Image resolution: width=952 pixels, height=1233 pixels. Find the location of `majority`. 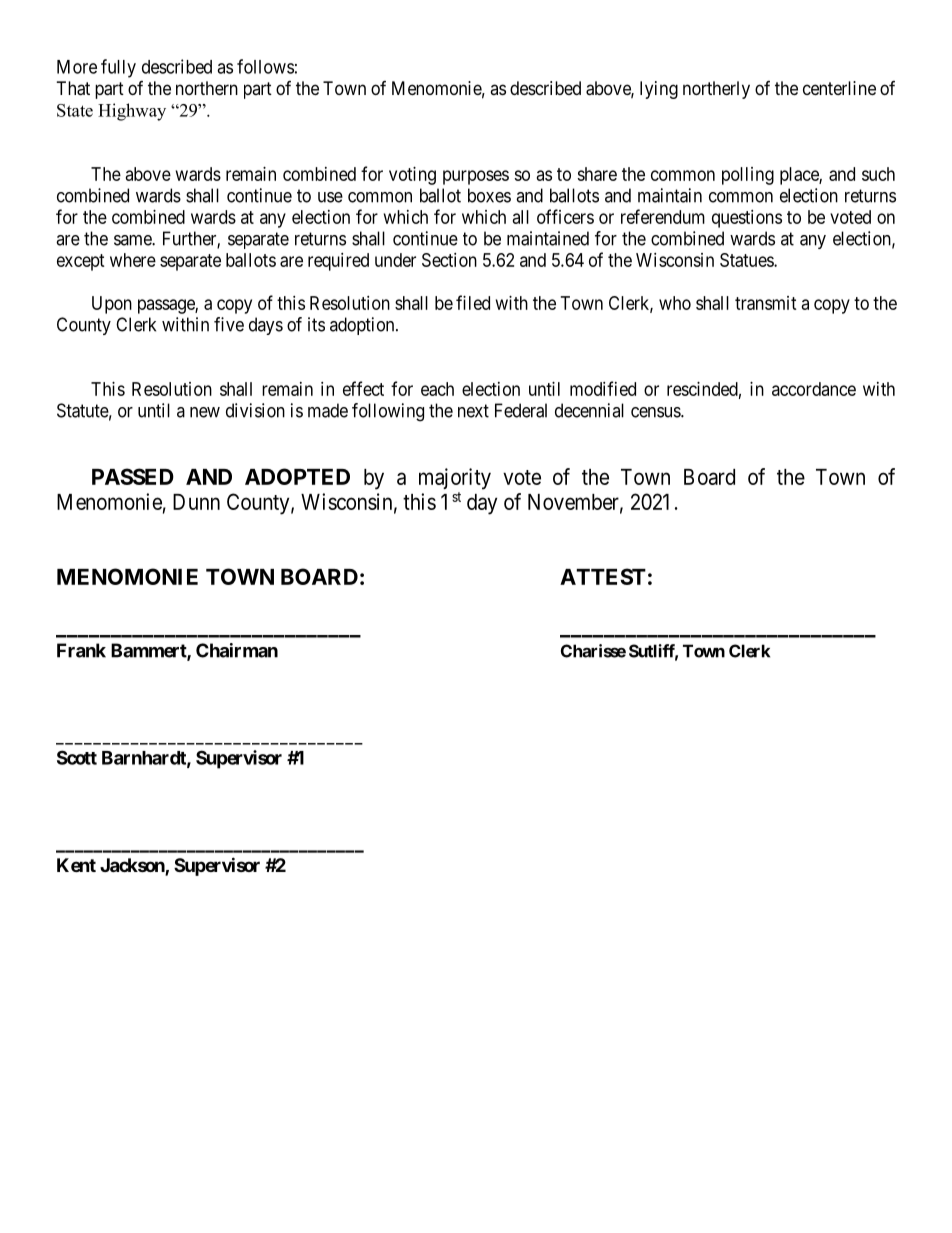

majority is located at coordinates (455, 479).
